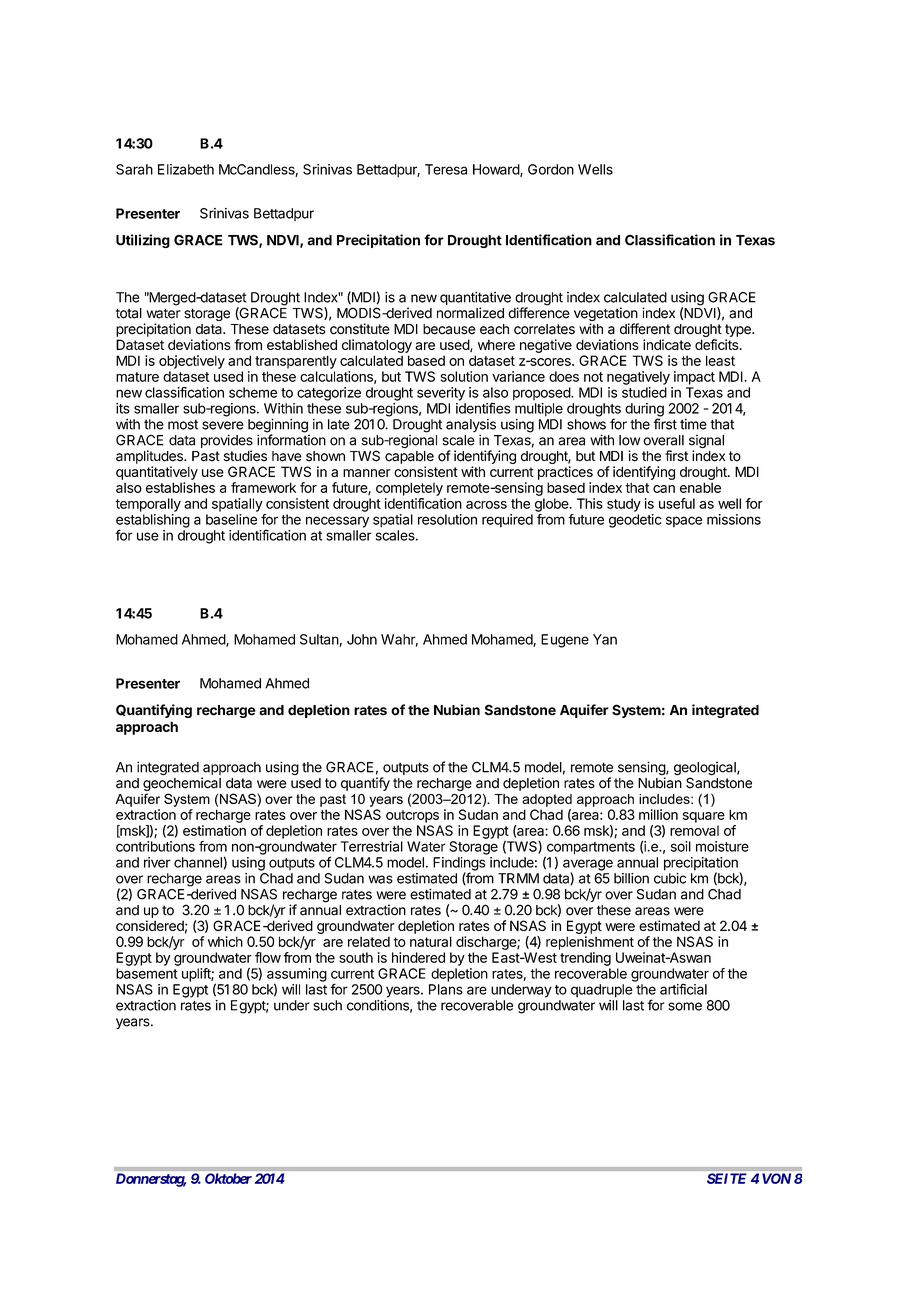  What do you see at coordinates (320, 640) in the screenshot?
I see `Sultan` at bounding box center [320, 640].
